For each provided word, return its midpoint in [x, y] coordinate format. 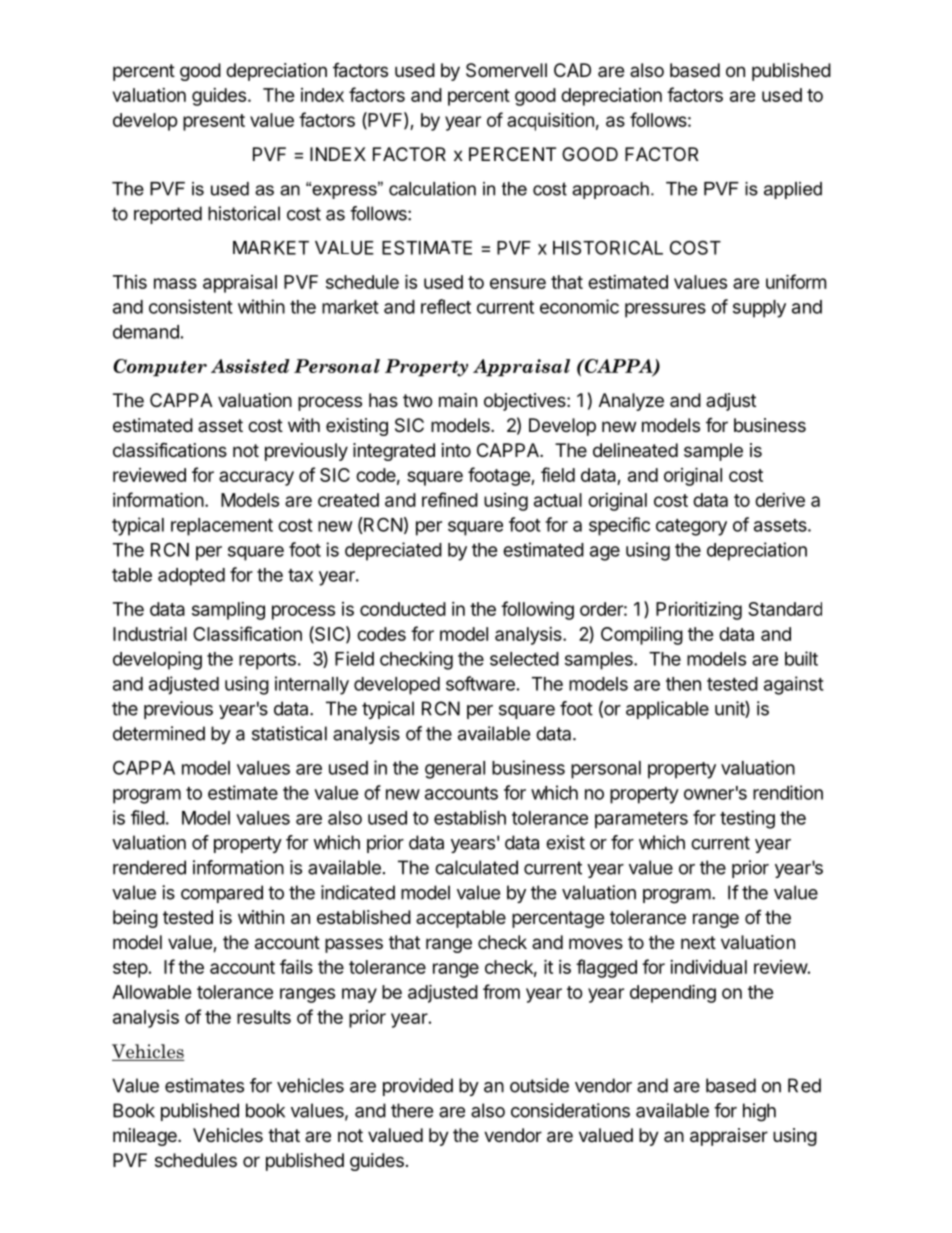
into [456, 450]
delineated [635, 450]
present [214, 122]
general [455, 770]
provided [418, 1087]
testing [747, 819]
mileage [146, 1137]
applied [793, 190]
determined [159, 733]
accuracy [256, 478]
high [759, 1112]
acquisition [550, 121]
